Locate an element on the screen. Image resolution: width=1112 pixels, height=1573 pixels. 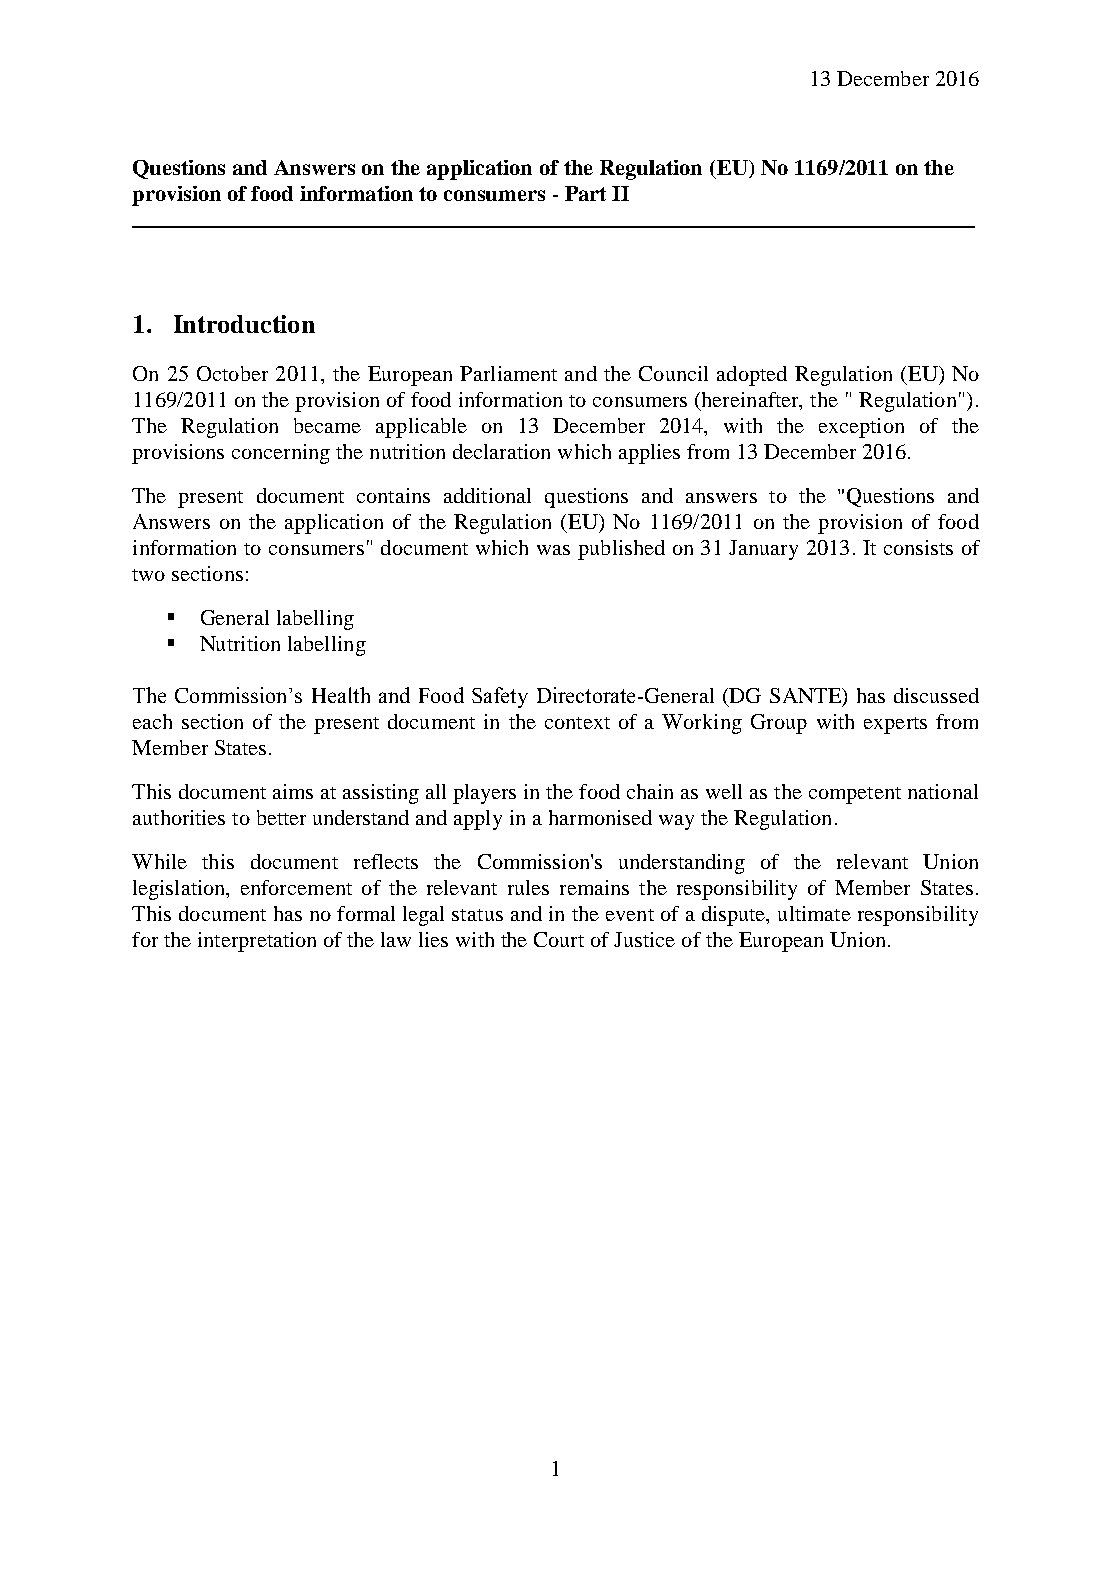
concerning is located at coordinates (281, 454).
